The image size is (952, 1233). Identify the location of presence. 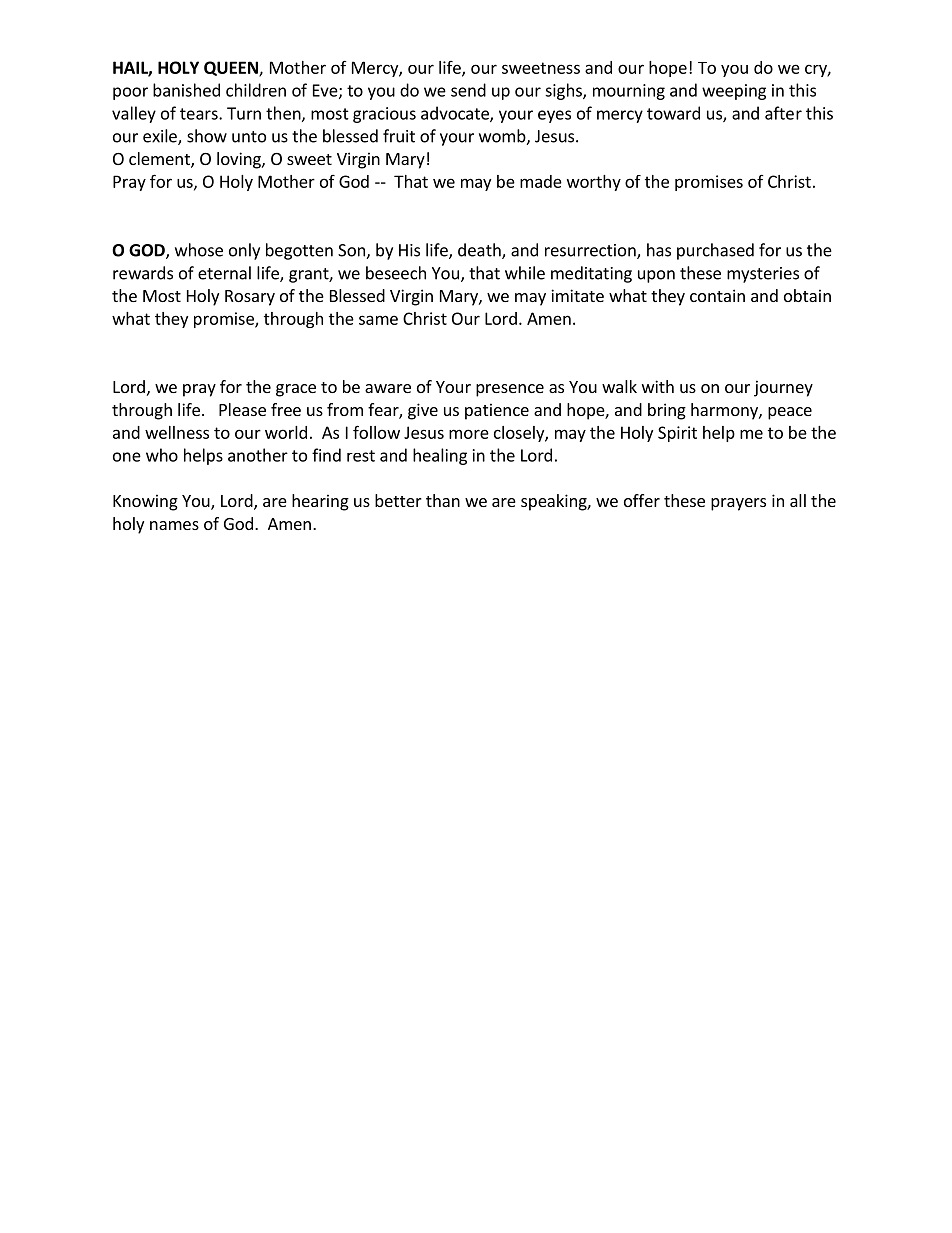
(510, 390).
